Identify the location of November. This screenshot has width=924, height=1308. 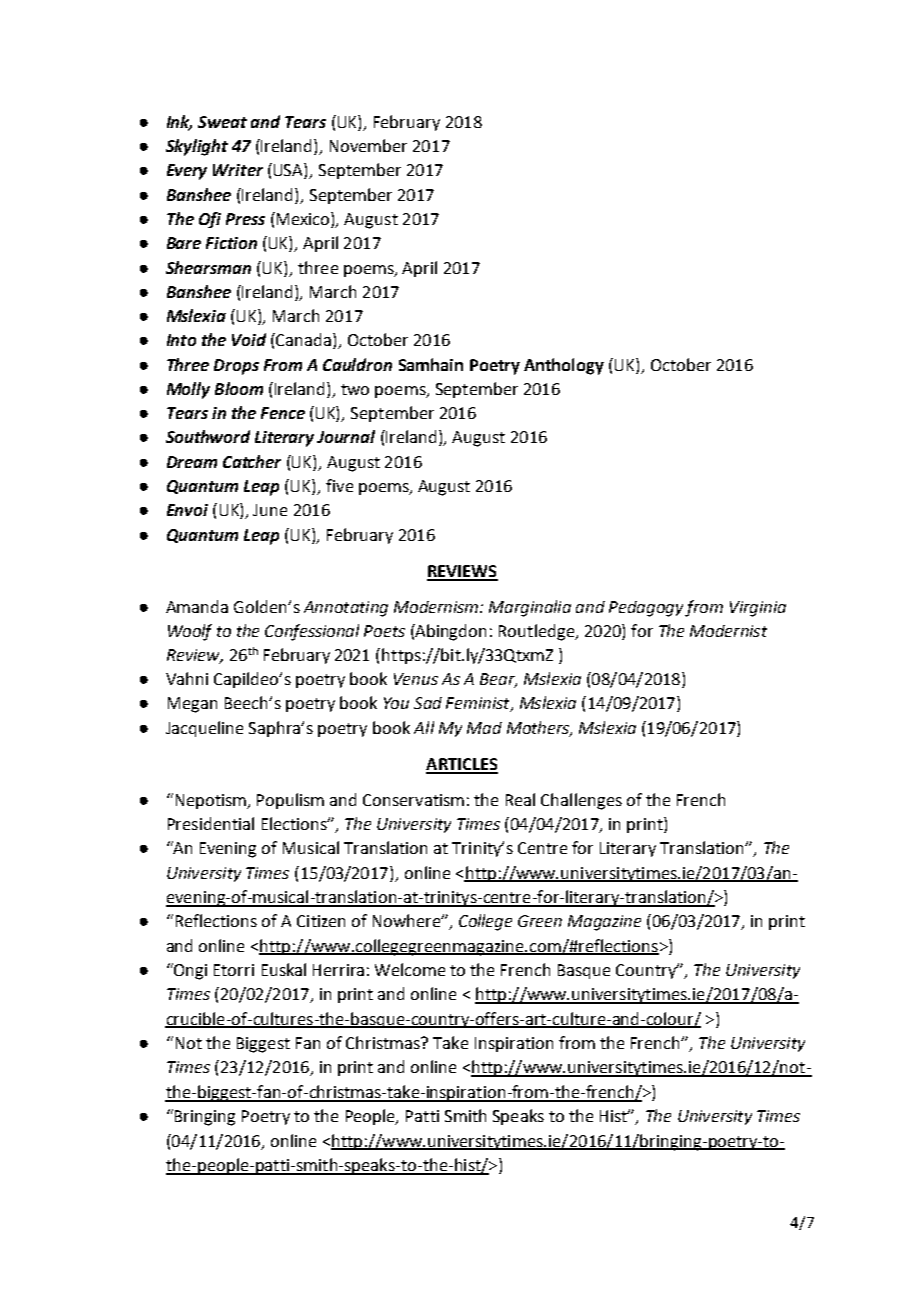
(368, 145).
